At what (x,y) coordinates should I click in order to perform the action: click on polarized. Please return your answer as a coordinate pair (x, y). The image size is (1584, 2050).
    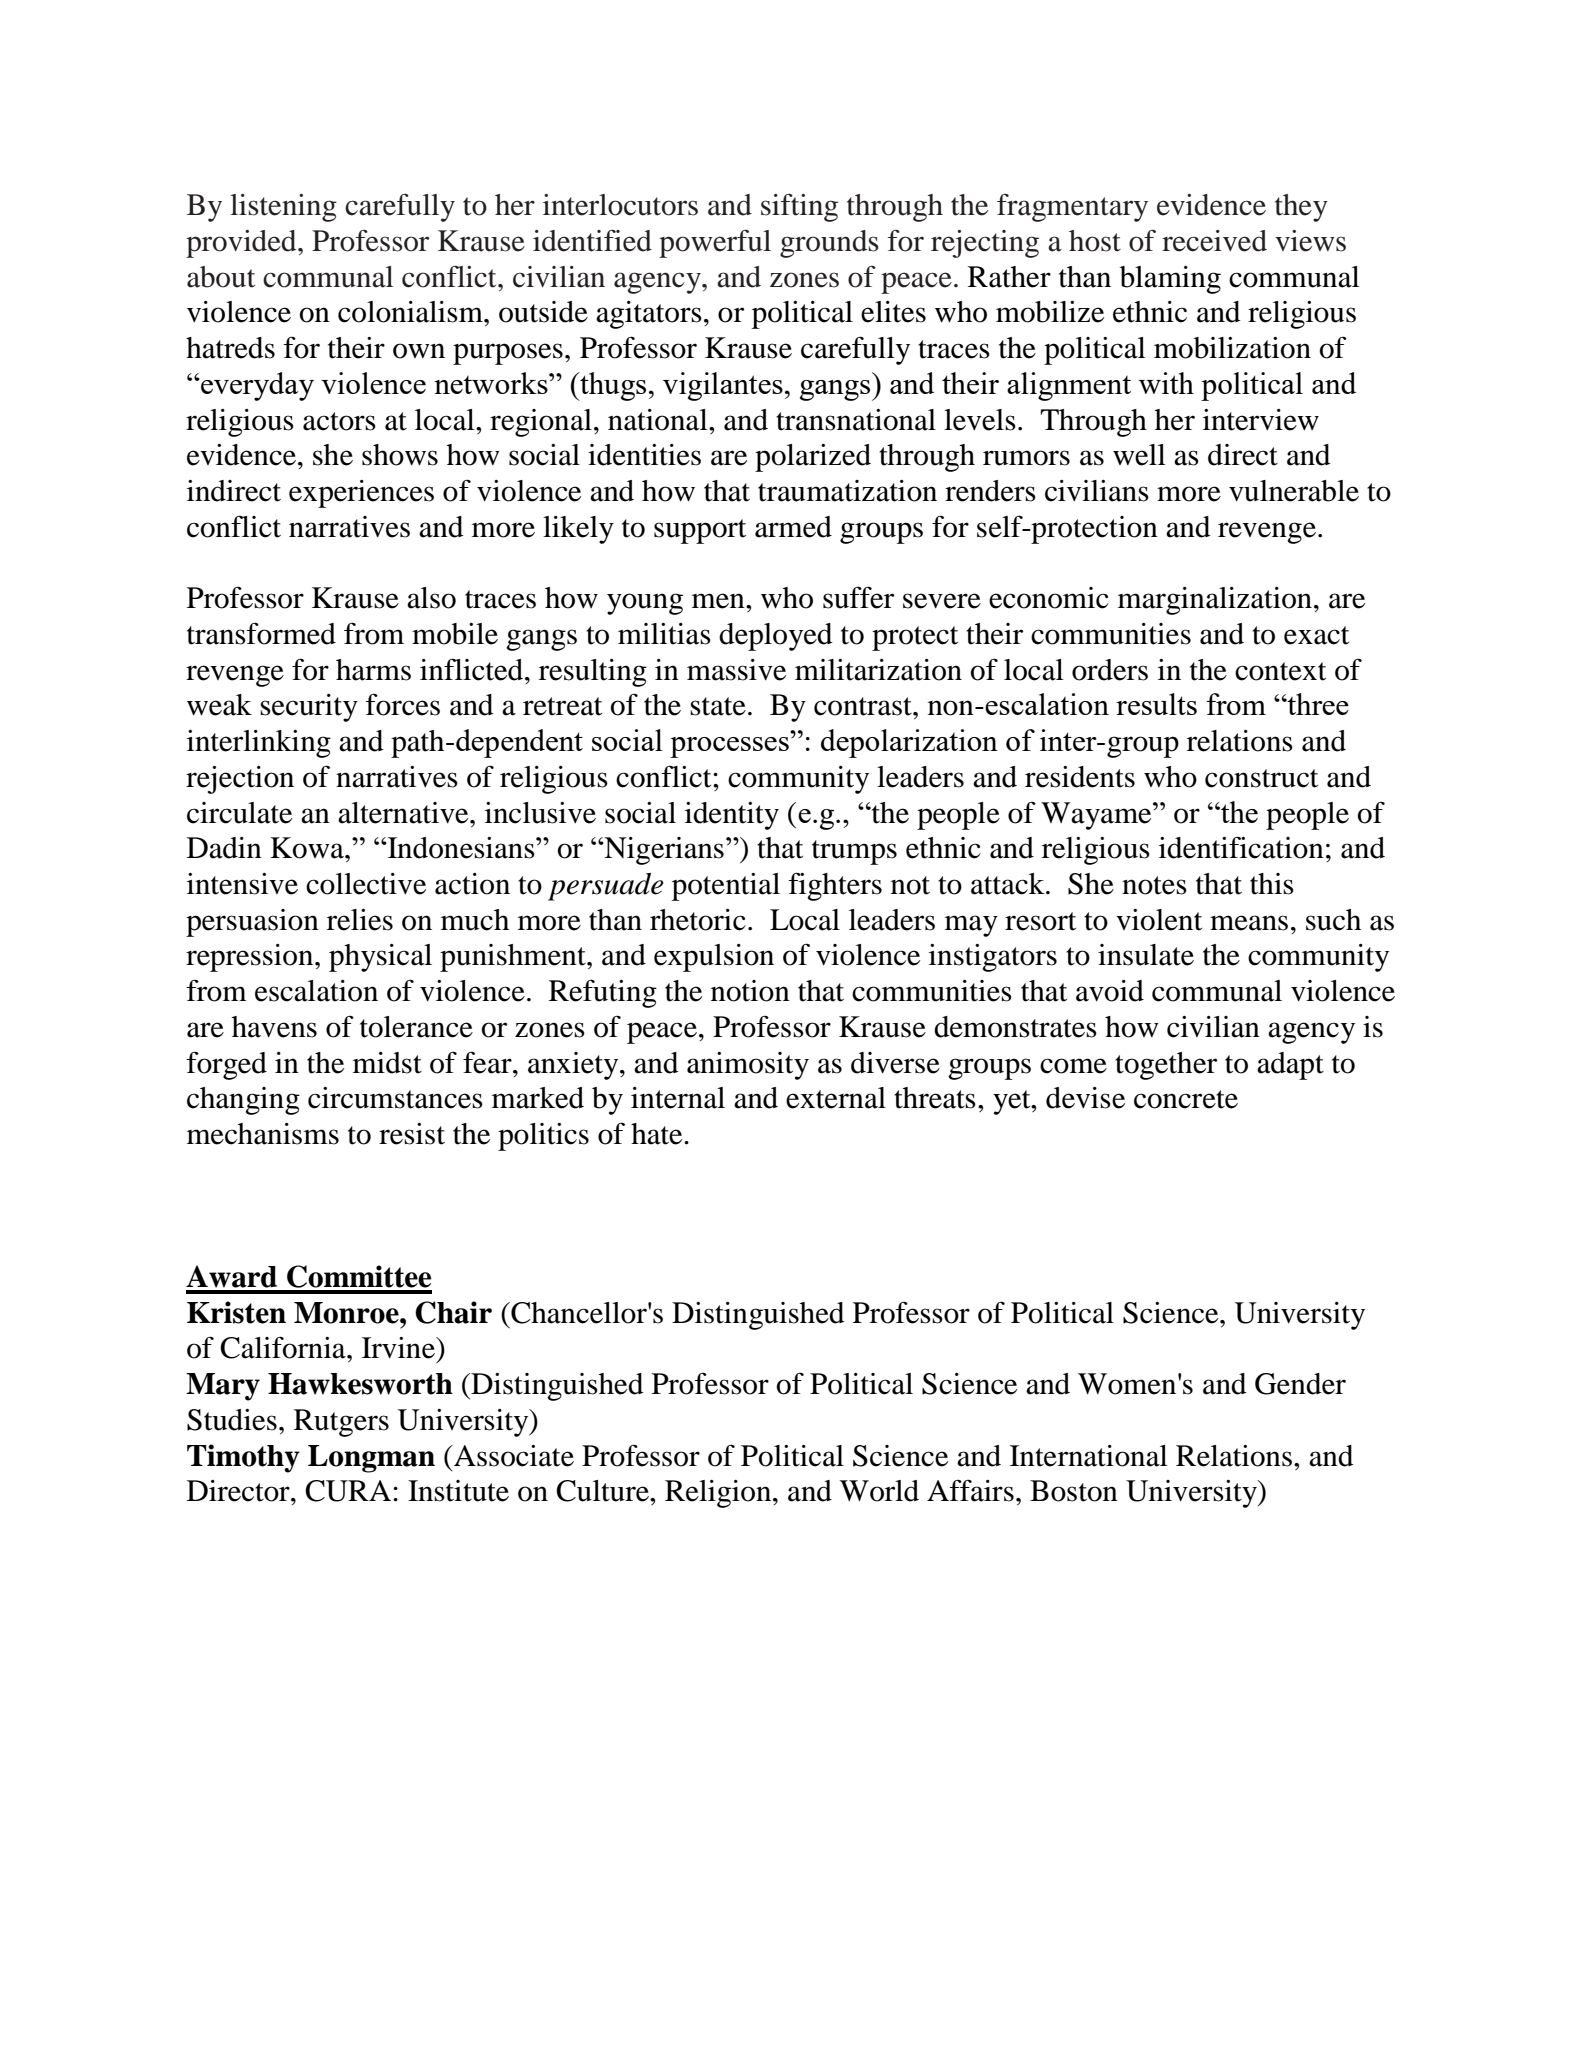
    Looking at the image, I should click on (813, 458).
